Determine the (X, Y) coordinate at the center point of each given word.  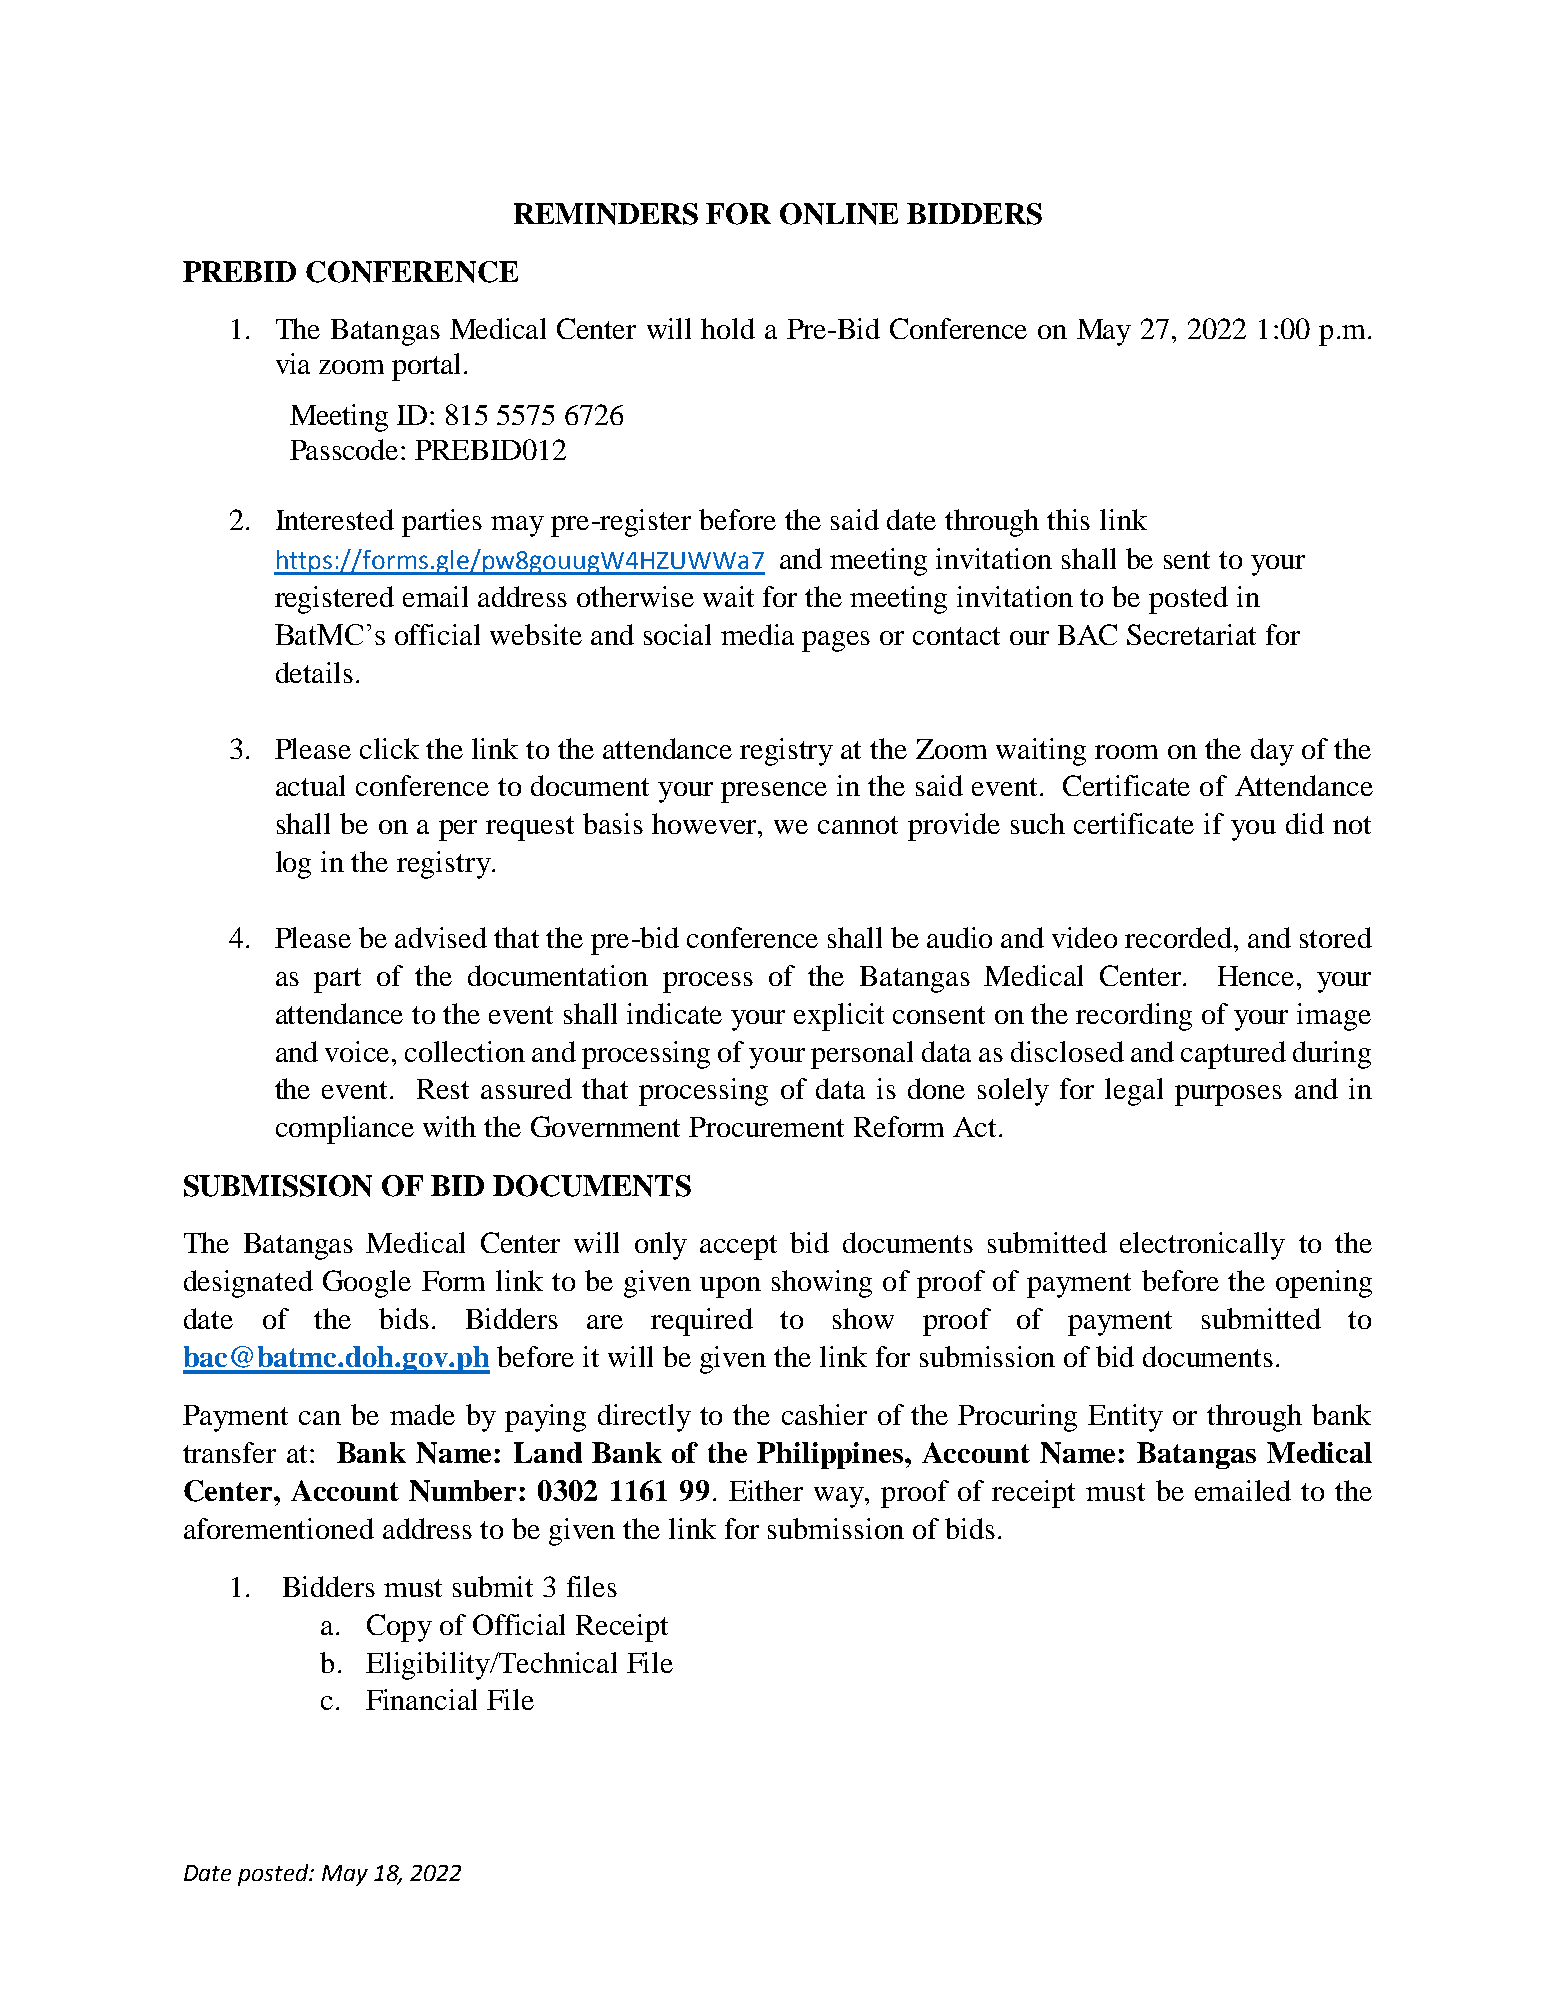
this (1068, 519)
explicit (839, 1017)
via (293, 363)
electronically (1202, 1246)
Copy (399, 1628)
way (840, 1497)
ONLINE (839, 214)
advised (441, 937)
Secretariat (1191, 634)
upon (730, 1287)
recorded (1180, 937)
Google (367, 1284)
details (314, 672)
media (757, 634)
